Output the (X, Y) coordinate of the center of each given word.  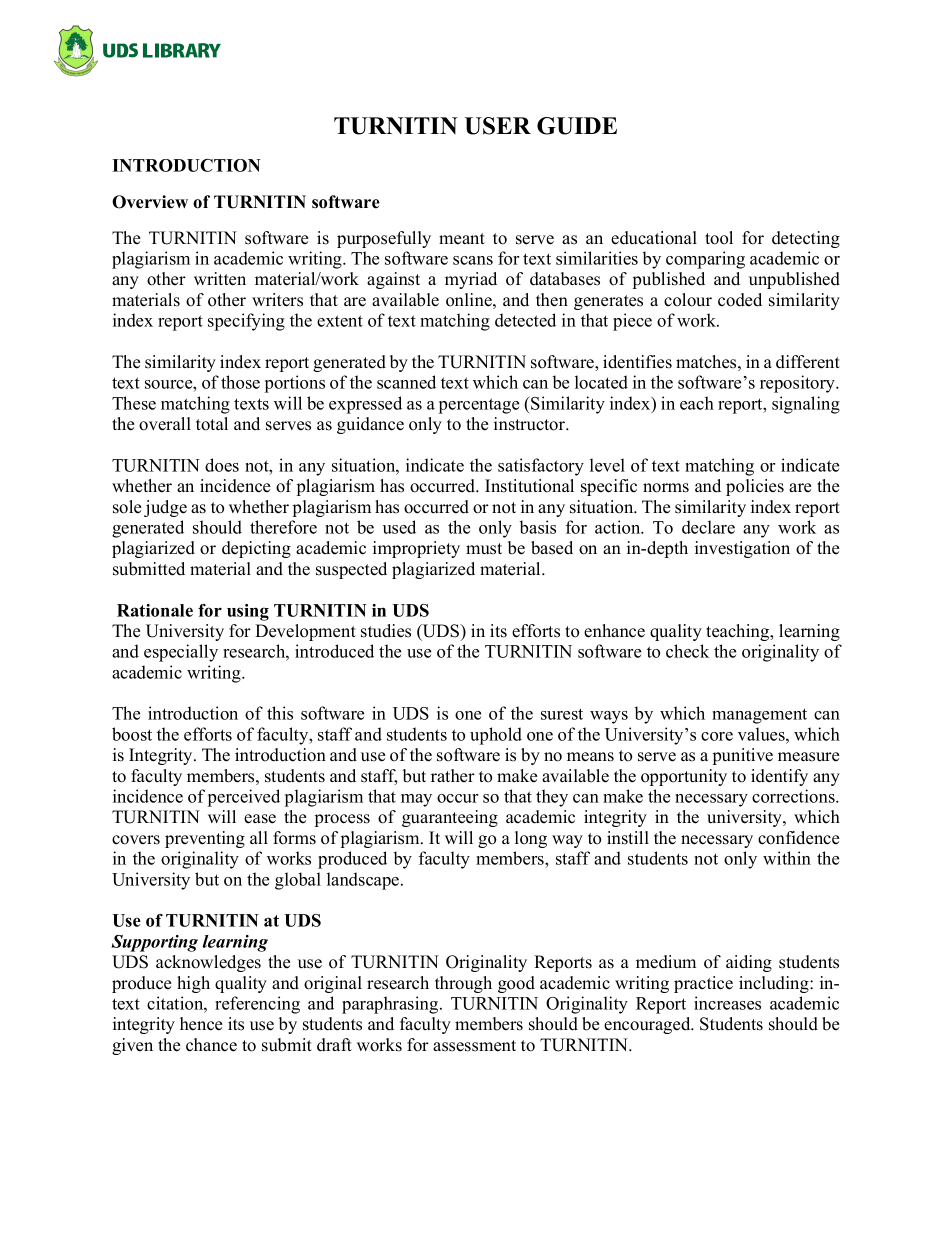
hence (201, 1024)
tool (719, 238)
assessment (474, 1046)
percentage (479, 406)
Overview (150, 202)
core (717, 736)
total (212, 424)
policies (755, 487)
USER (498, 126)
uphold (496, 736)
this (280, 713)
